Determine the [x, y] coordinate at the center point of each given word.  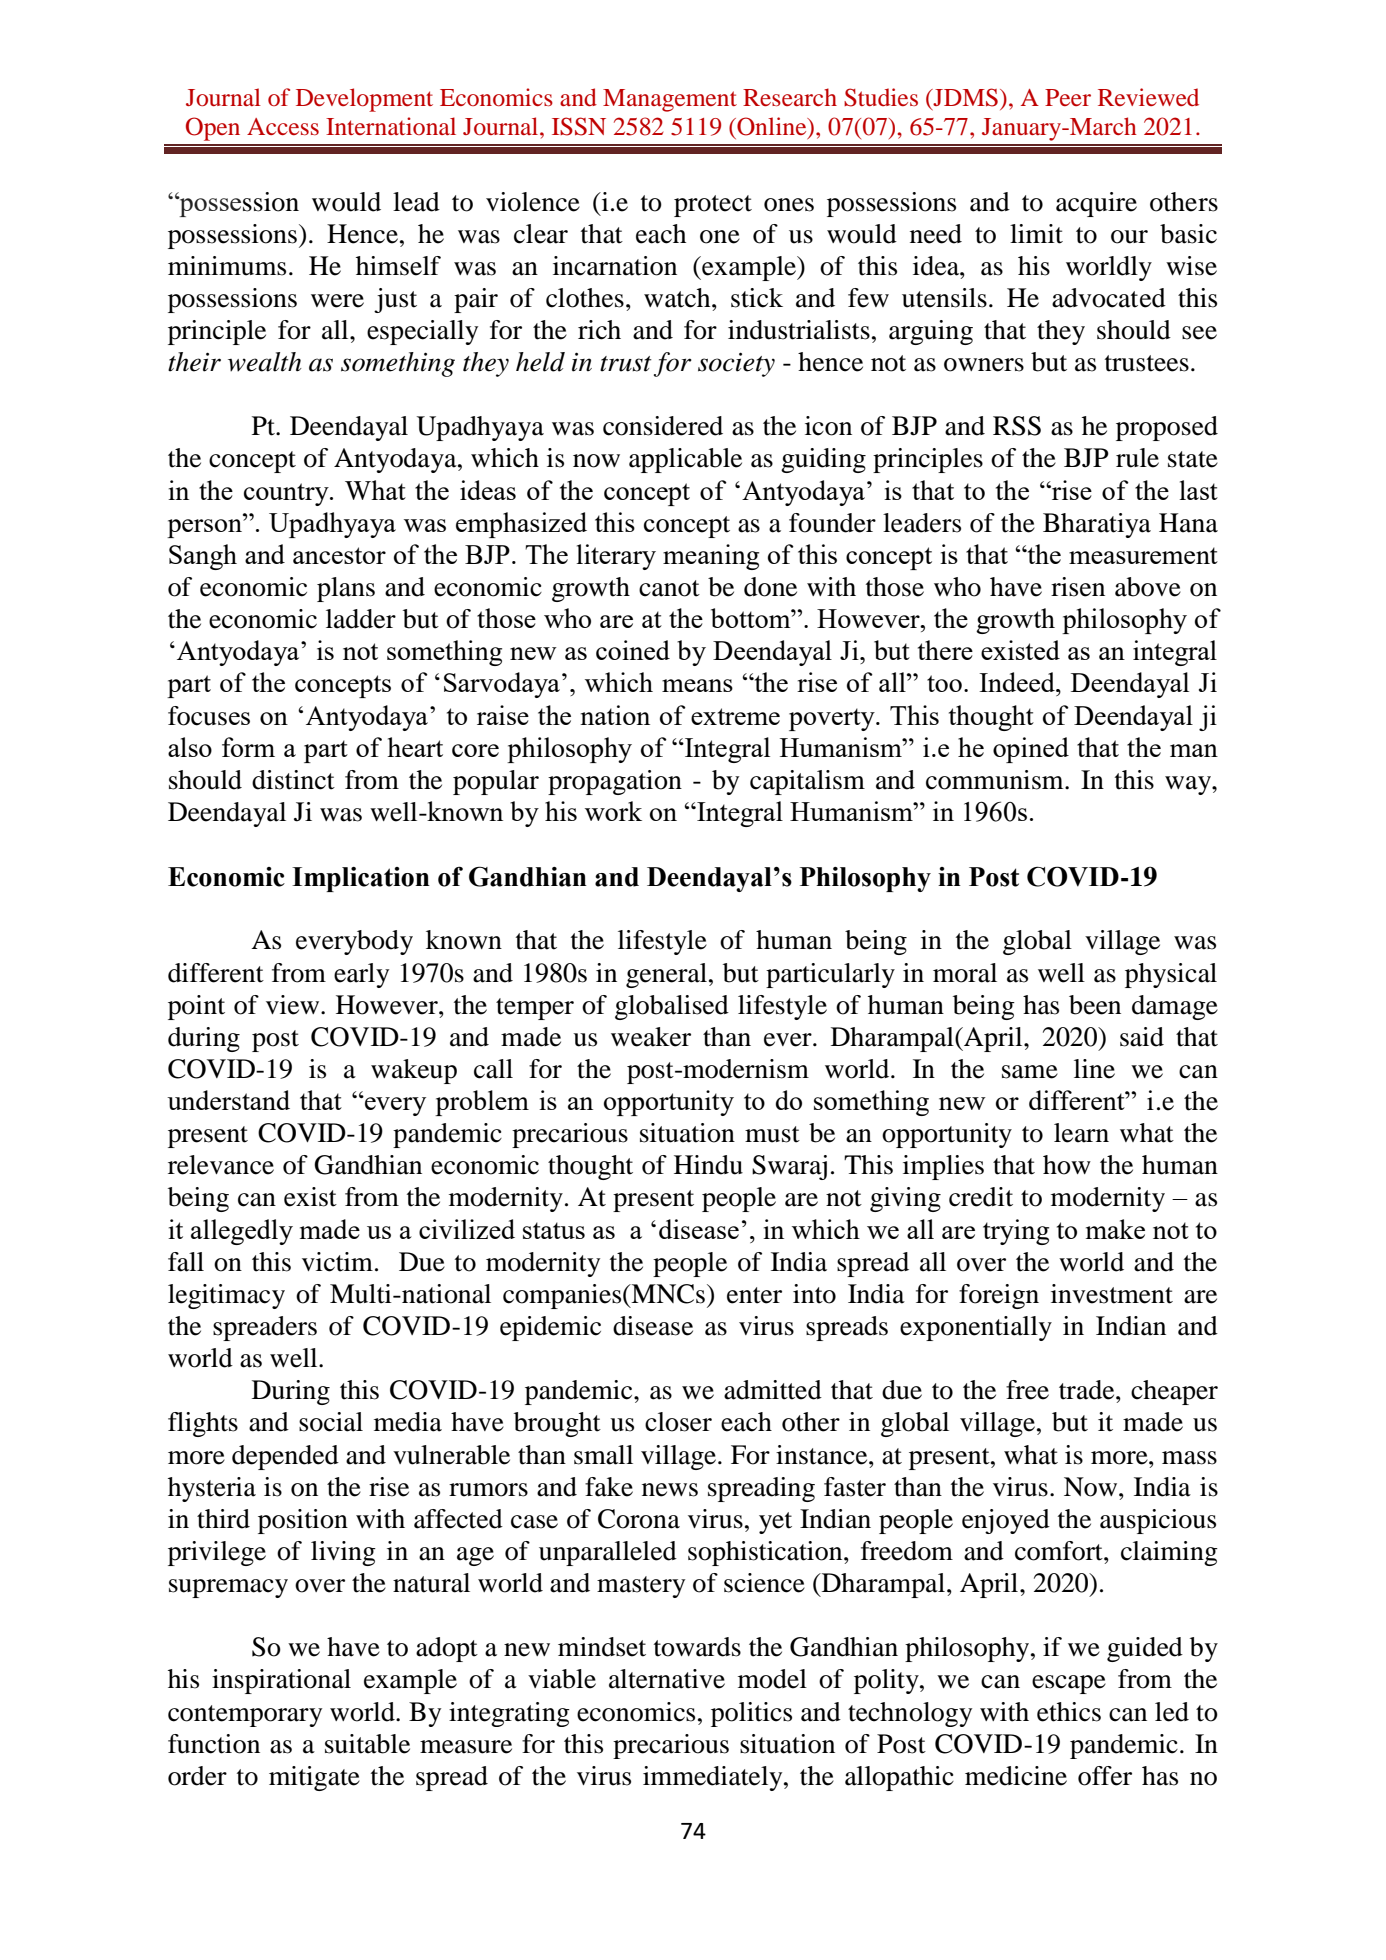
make [1115, 1229]
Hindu [708, 1165]
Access [283, 126]
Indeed [1018, 682]
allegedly [242, 1232]
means [697, 685]
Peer [1068, 97]
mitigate [314, 1778]
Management [670, 100]
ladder [361, 619]
